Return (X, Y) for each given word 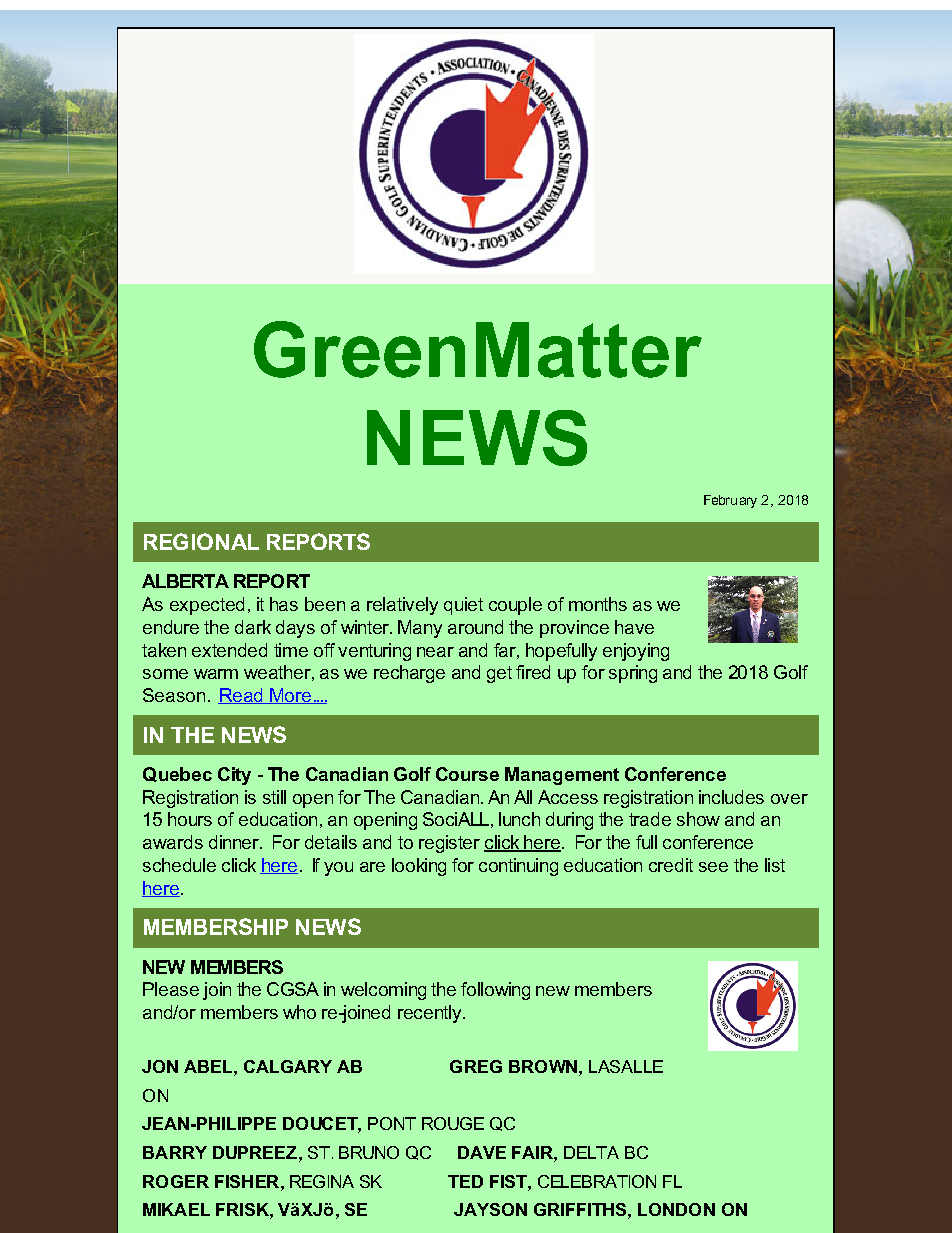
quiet (463, 606)
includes (731, 797)
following (495, 991)
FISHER (248, 1181)
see (713, 867)
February (730, 501)
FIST (509, 1181)
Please (171, 989)
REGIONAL (201, 541)
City (234, 776)
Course (467, 774)
